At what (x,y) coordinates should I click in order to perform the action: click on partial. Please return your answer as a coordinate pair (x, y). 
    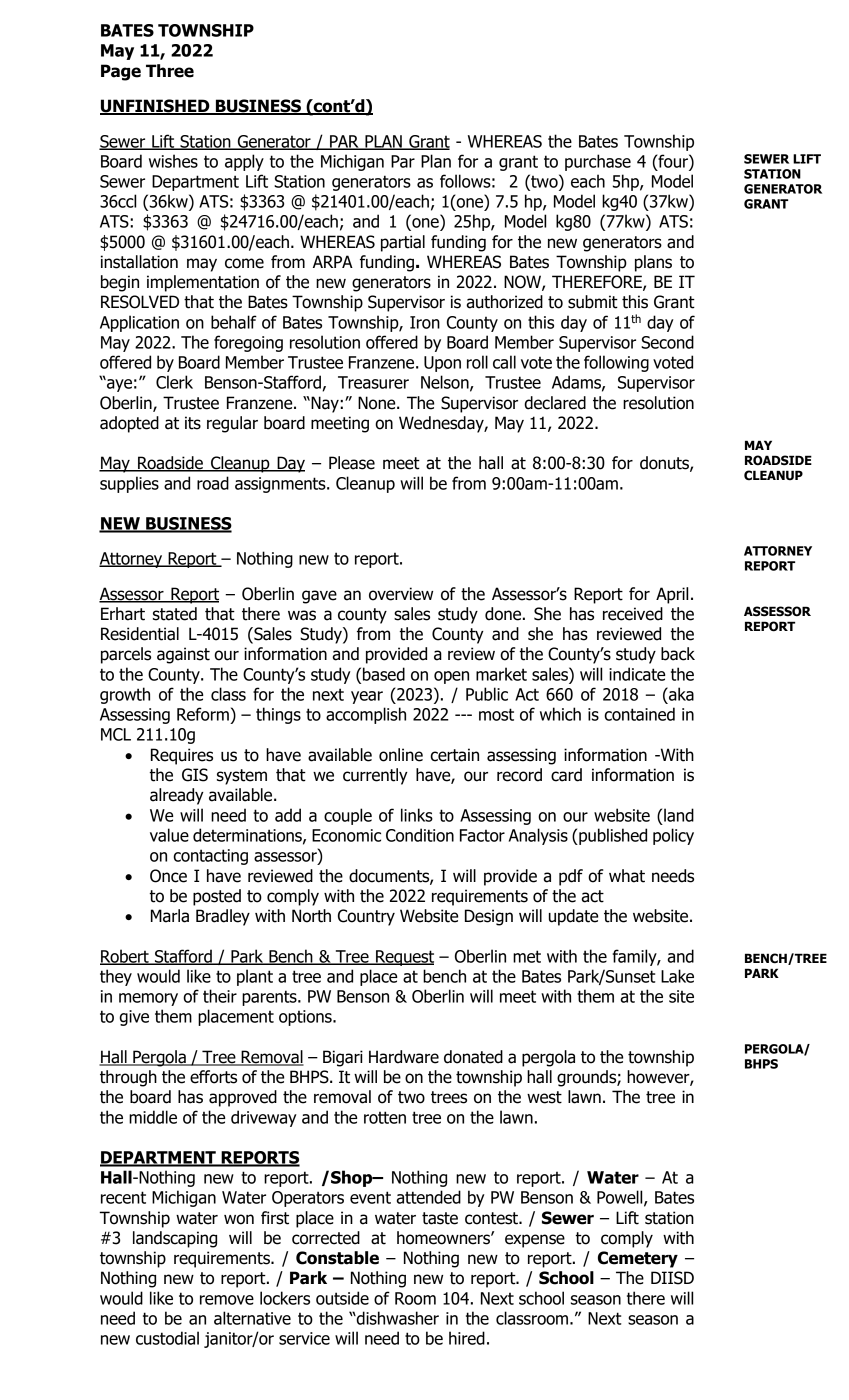
    Looking at the image, I should click on (403, 243).
